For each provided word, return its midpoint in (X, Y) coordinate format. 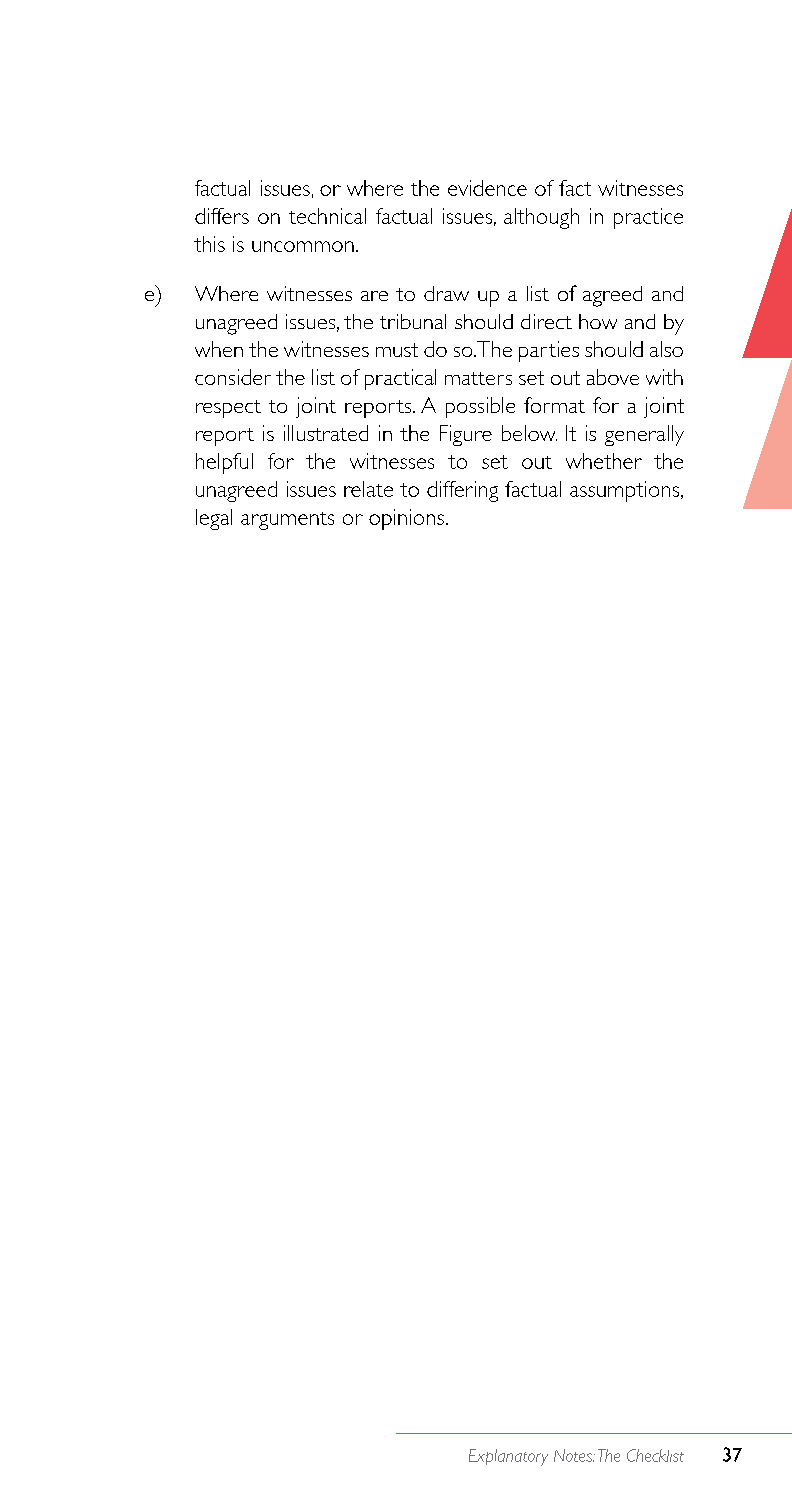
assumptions (626, 491)
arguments (287, 521)
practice (648, 218)
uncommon (303, 246)
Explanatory (508, 1457)
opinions (406, 519)
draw (446, 293)
